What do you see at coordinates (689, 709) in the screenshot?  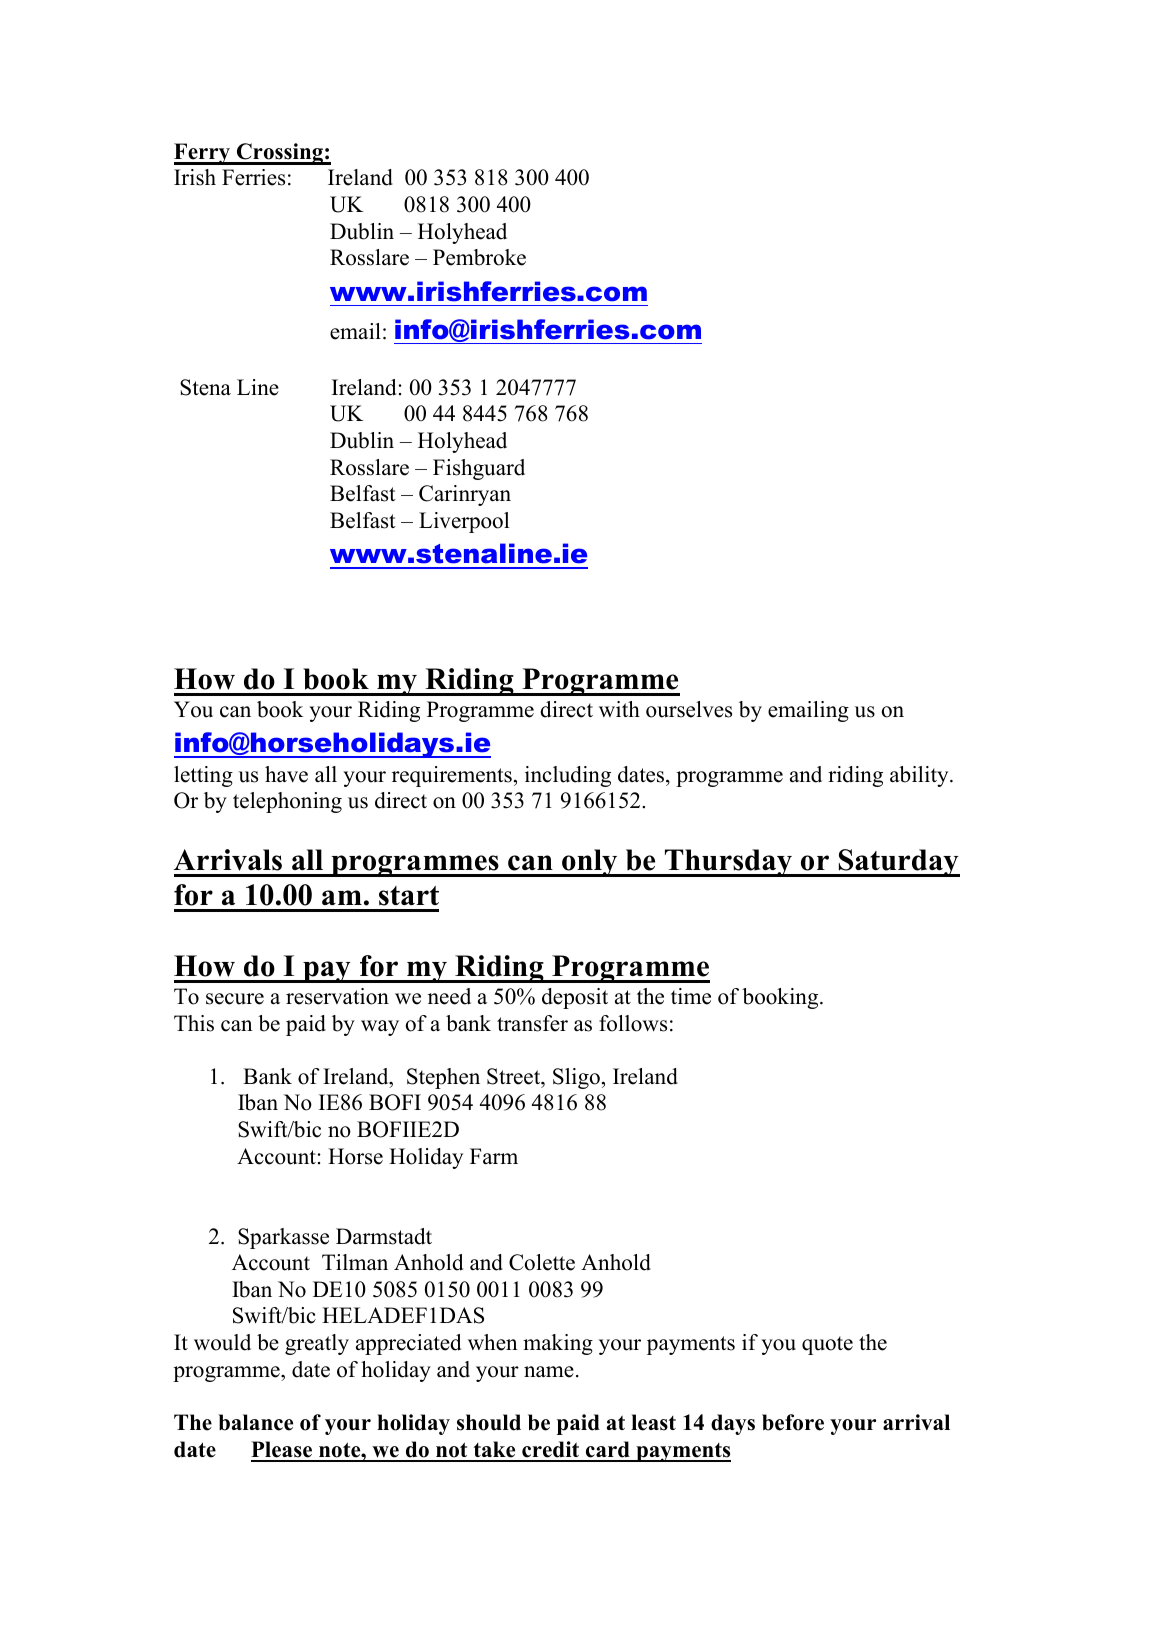 I see `ourselves` at bounding box center [689, 709].
